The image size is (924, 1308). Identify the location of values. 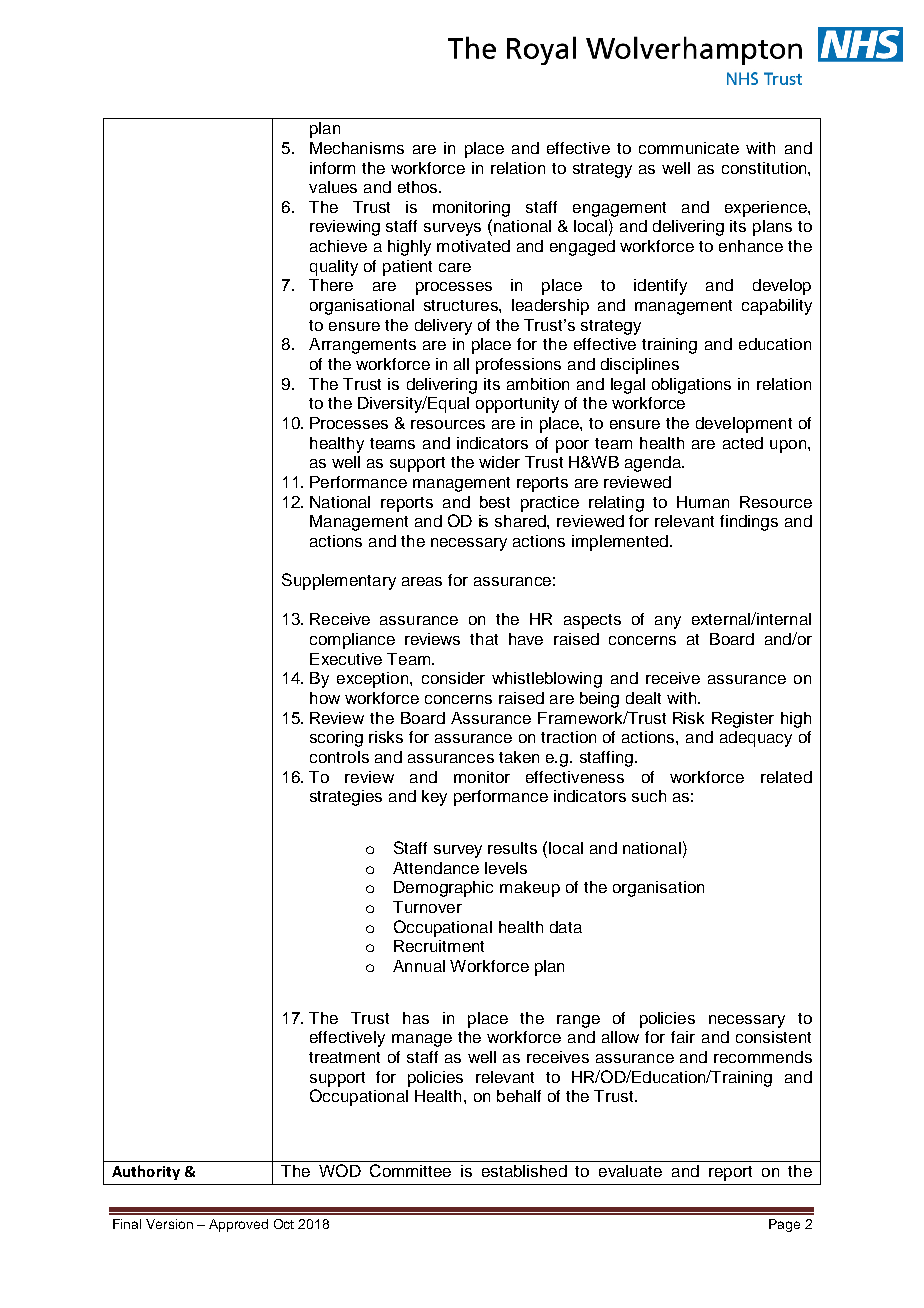
(333, 187).
